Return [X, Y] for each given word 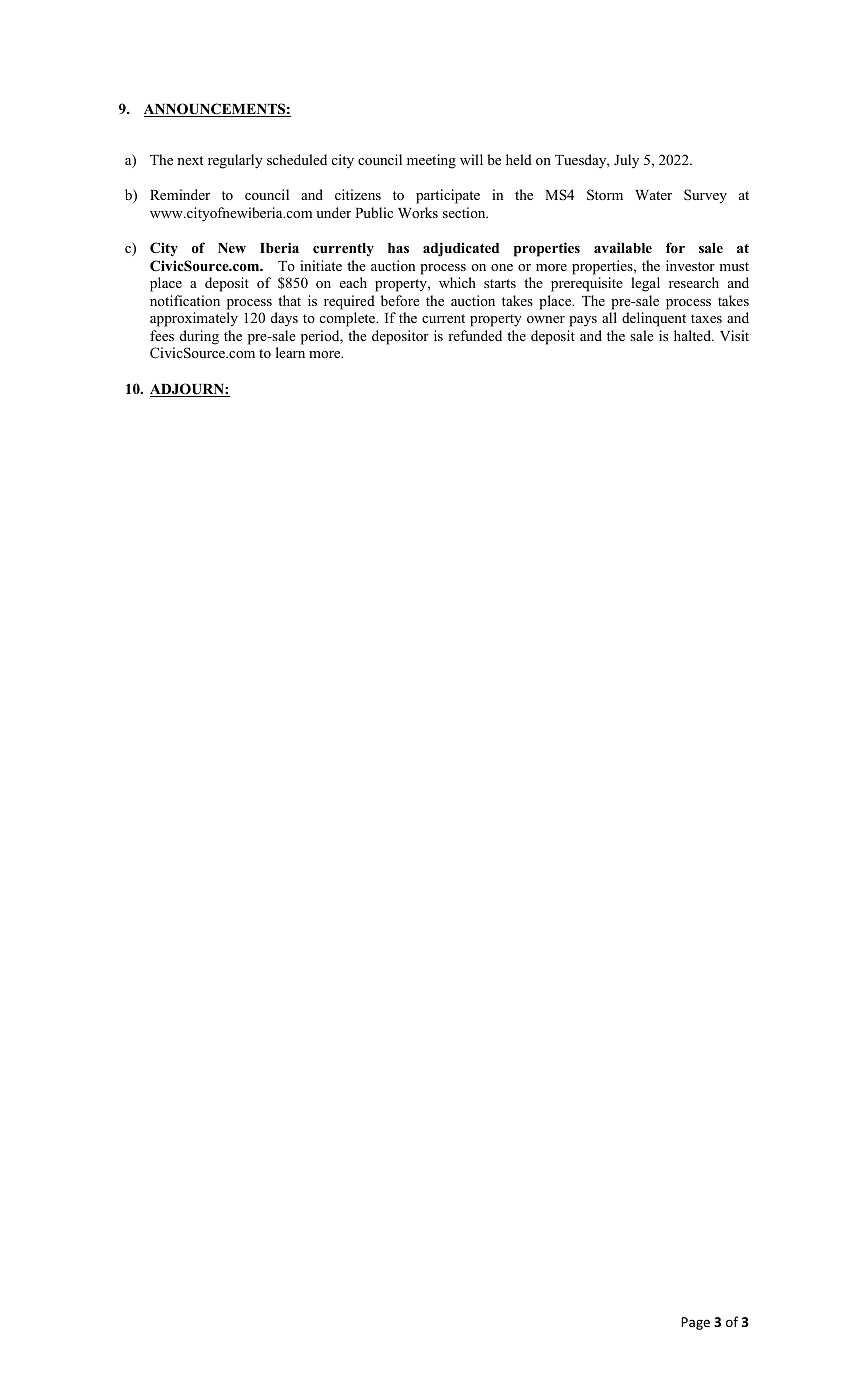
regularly [235, 161]
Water [653, 195]
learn [290, 352]
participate [448, 196]
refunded [475, 335]
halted [693, 335]
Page [695, 1323]
